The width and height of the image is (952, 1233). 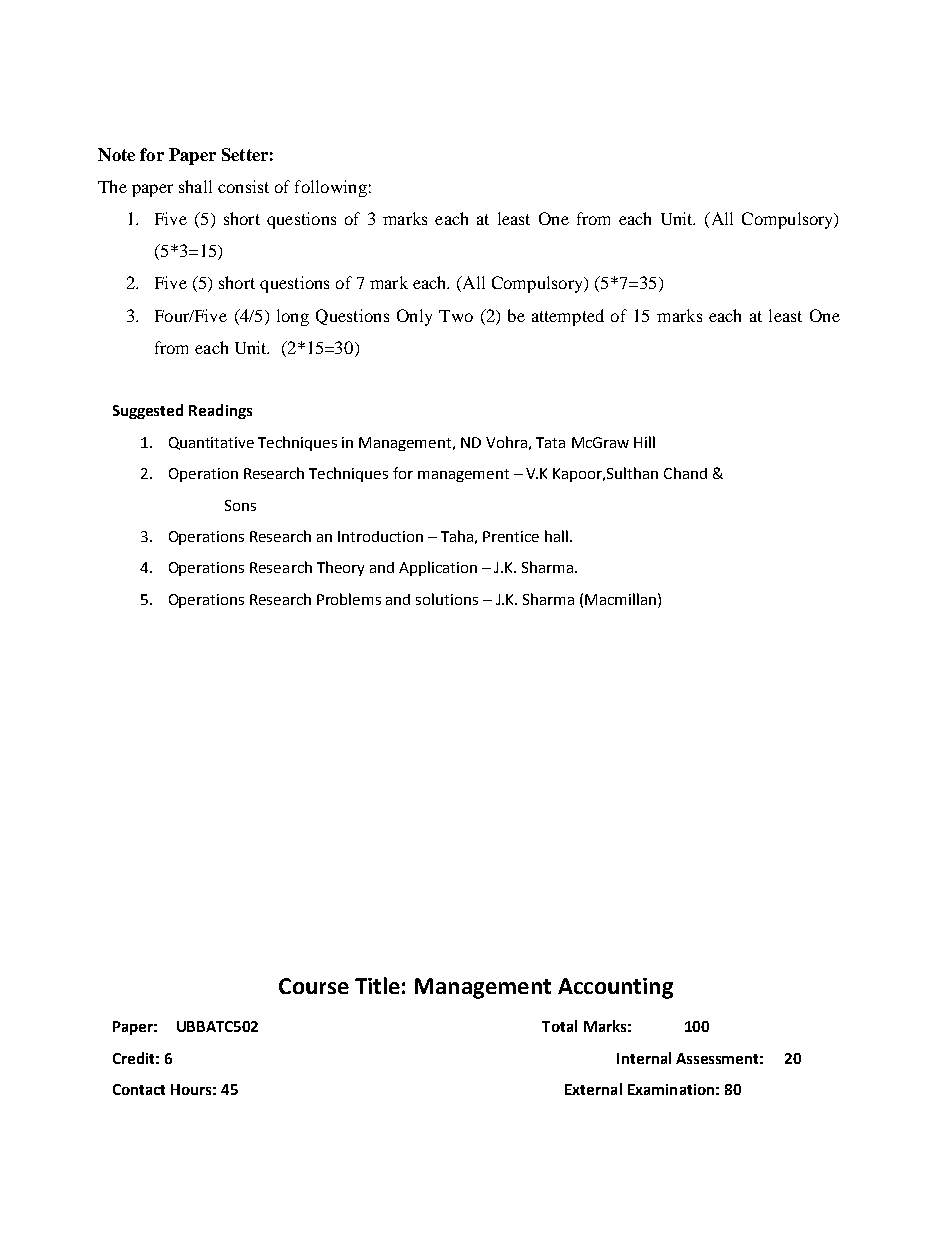 I want to click on Suggested, so click(x=148, y=411).
